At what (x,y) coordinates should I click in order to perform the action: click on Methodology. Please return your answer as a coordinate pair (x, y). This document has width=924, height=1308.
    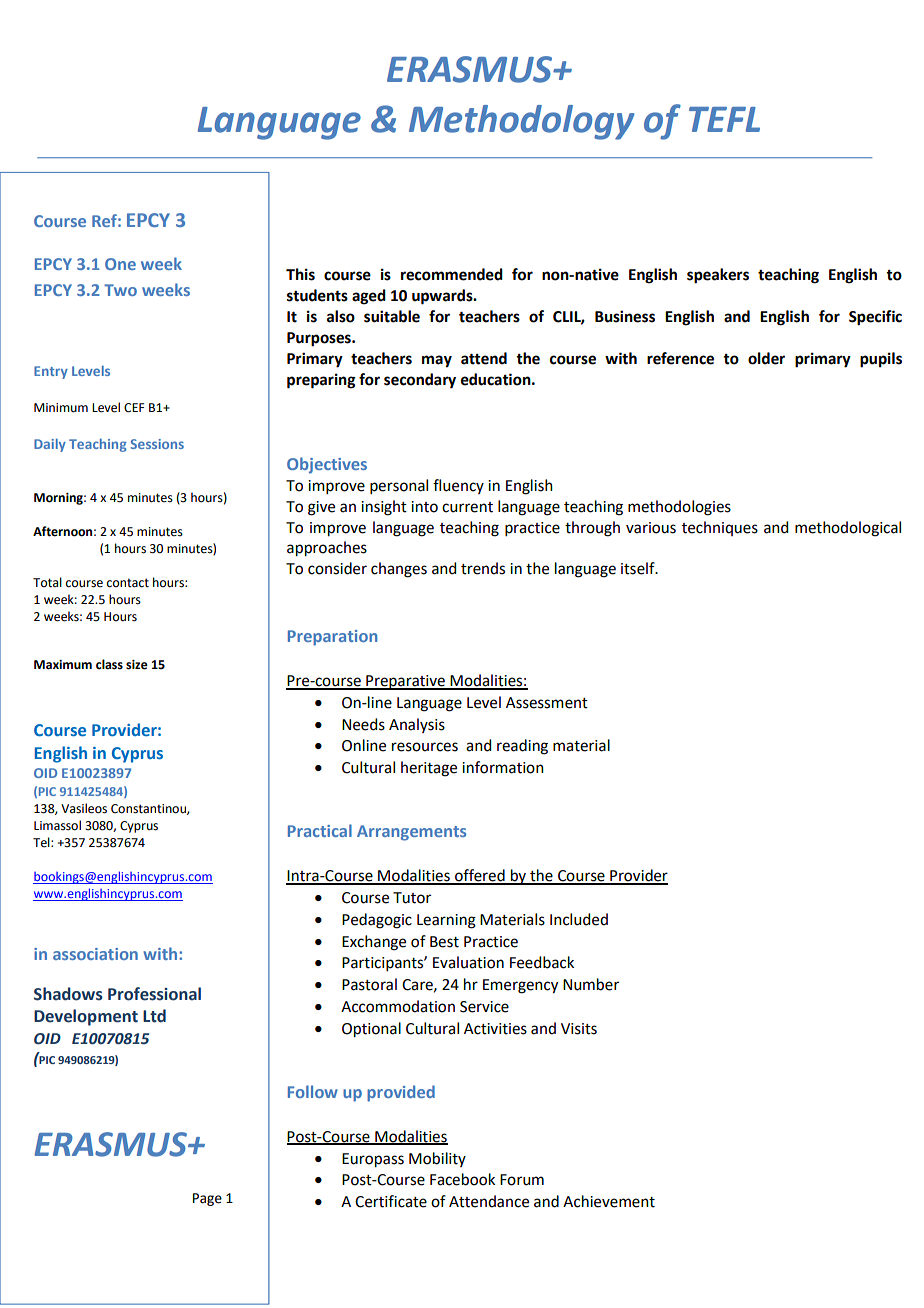
    Looking at the image, I should click on (522, 122).
